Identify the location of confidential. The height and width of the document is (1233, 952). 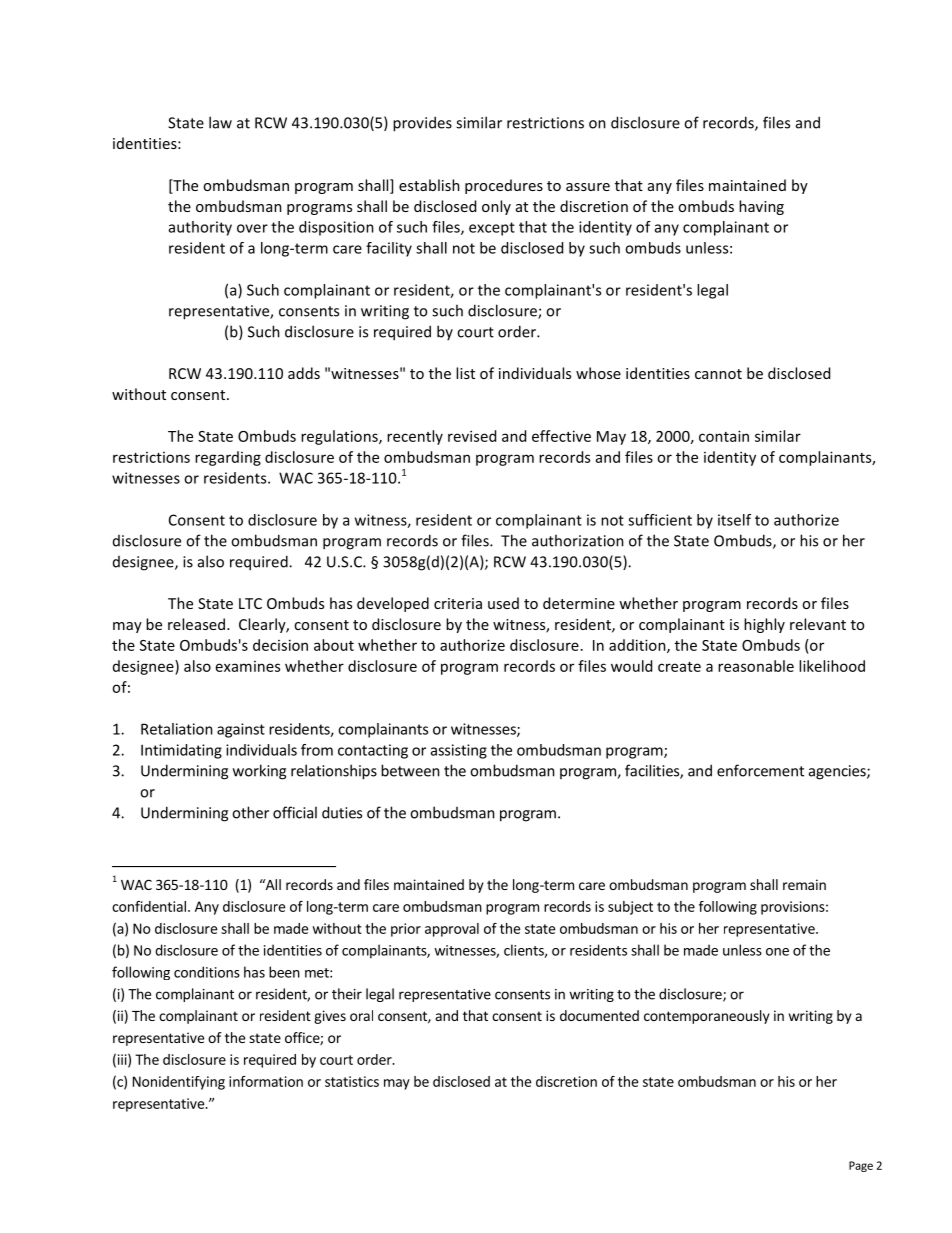
(149, 906).
